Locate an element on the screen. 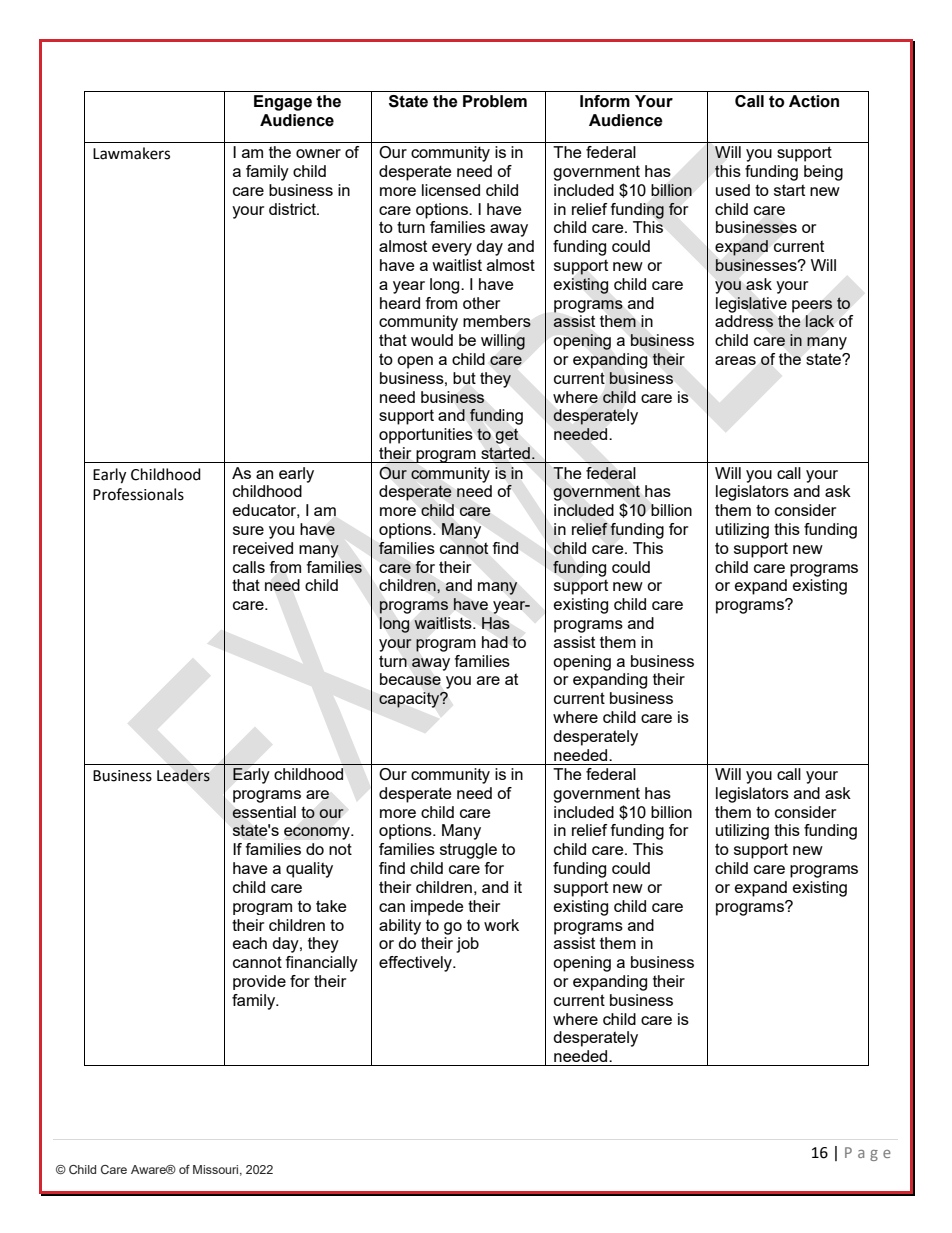  each is located at coordinates (250, 943).
